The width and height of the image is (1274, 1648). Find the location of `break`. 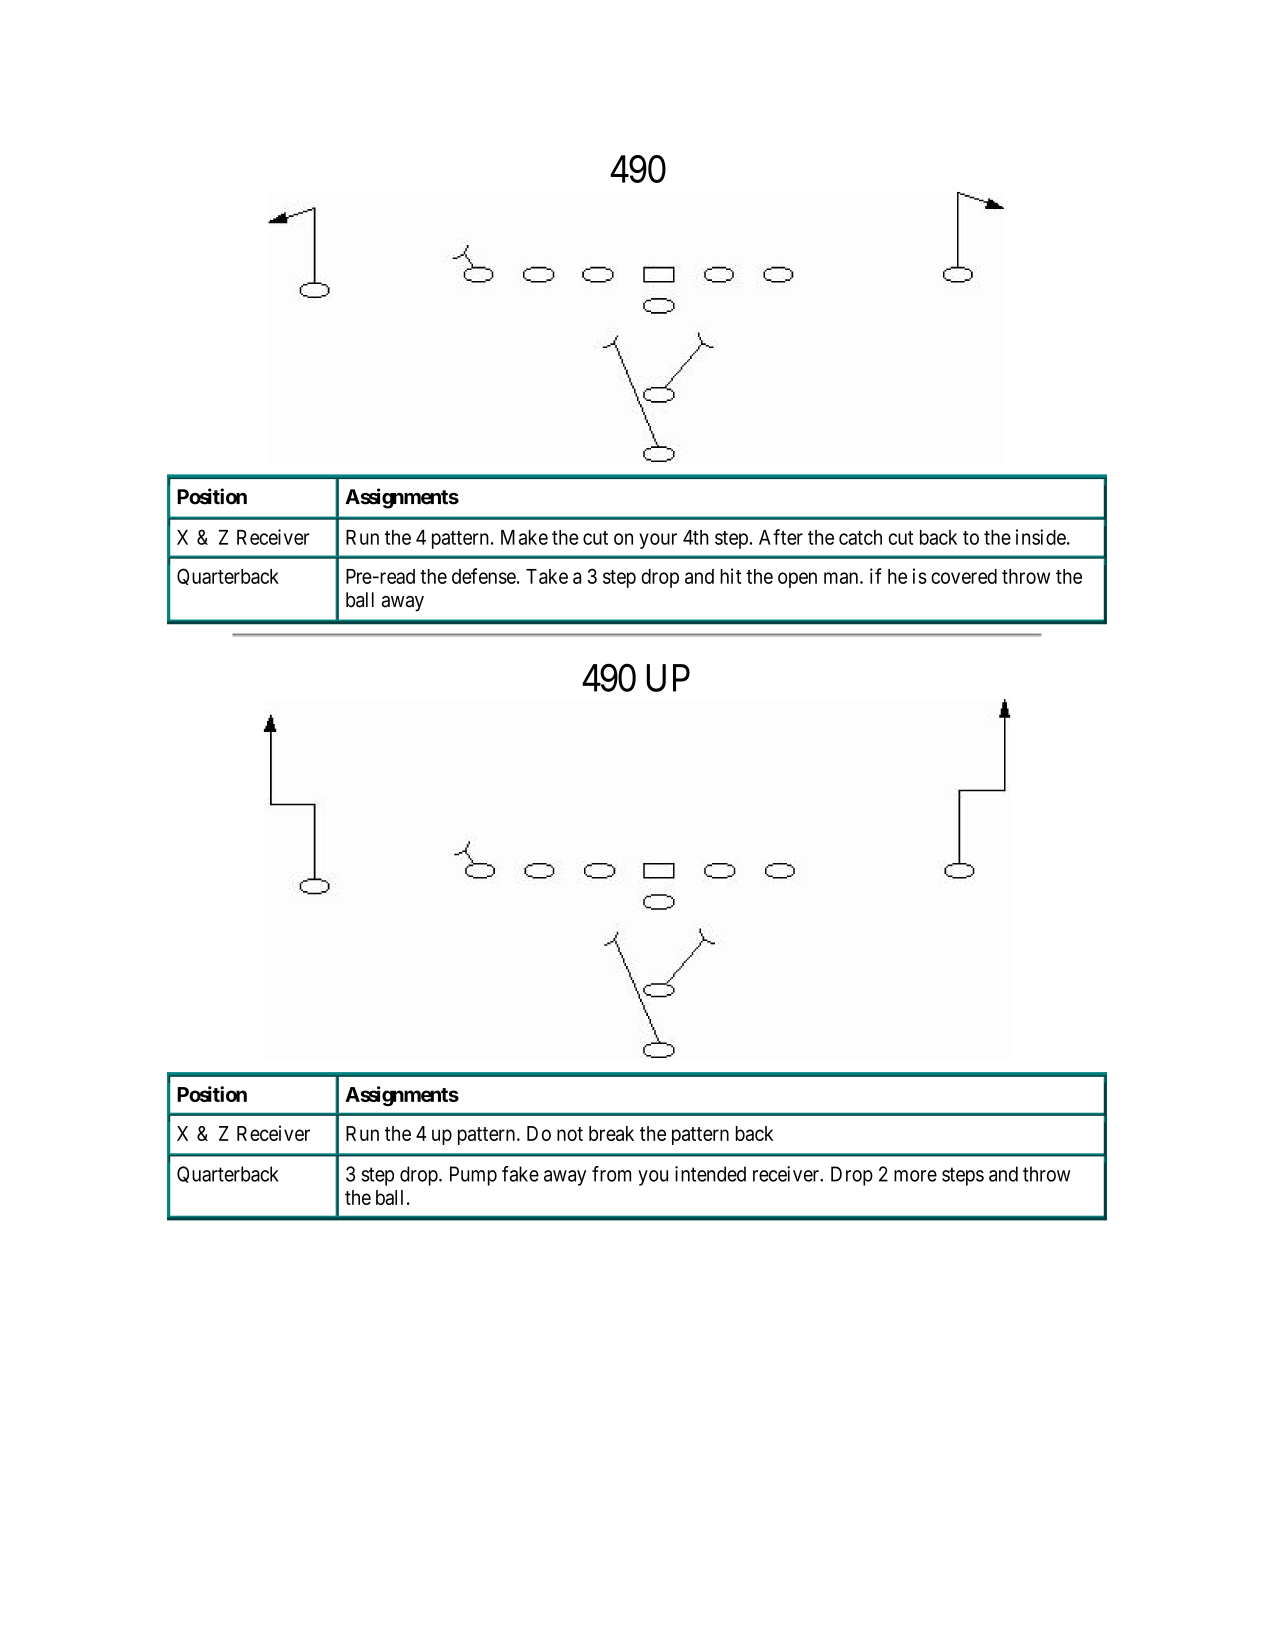

break is located at coordinates (611, 1133).
